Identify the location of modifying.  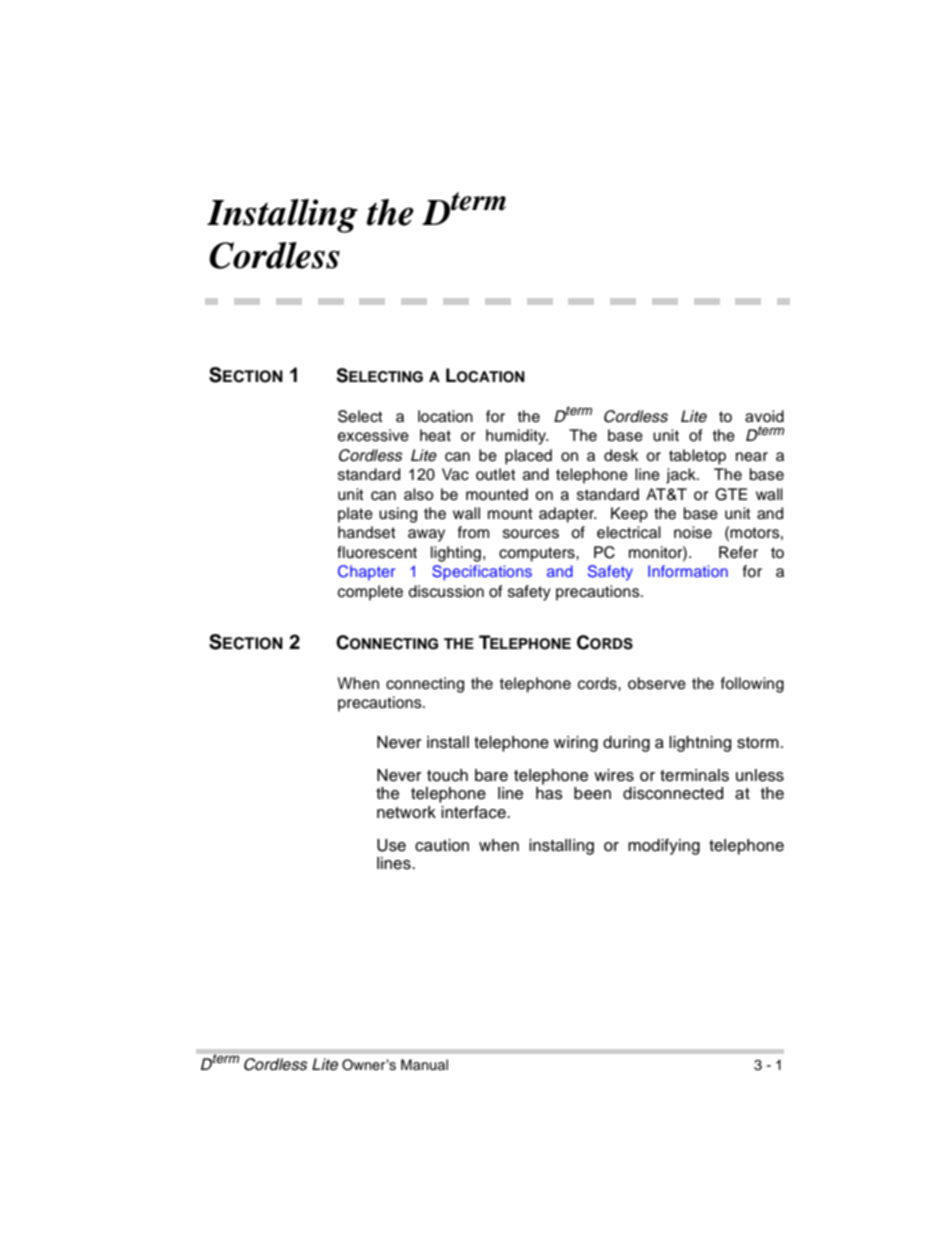
(664, 847).
